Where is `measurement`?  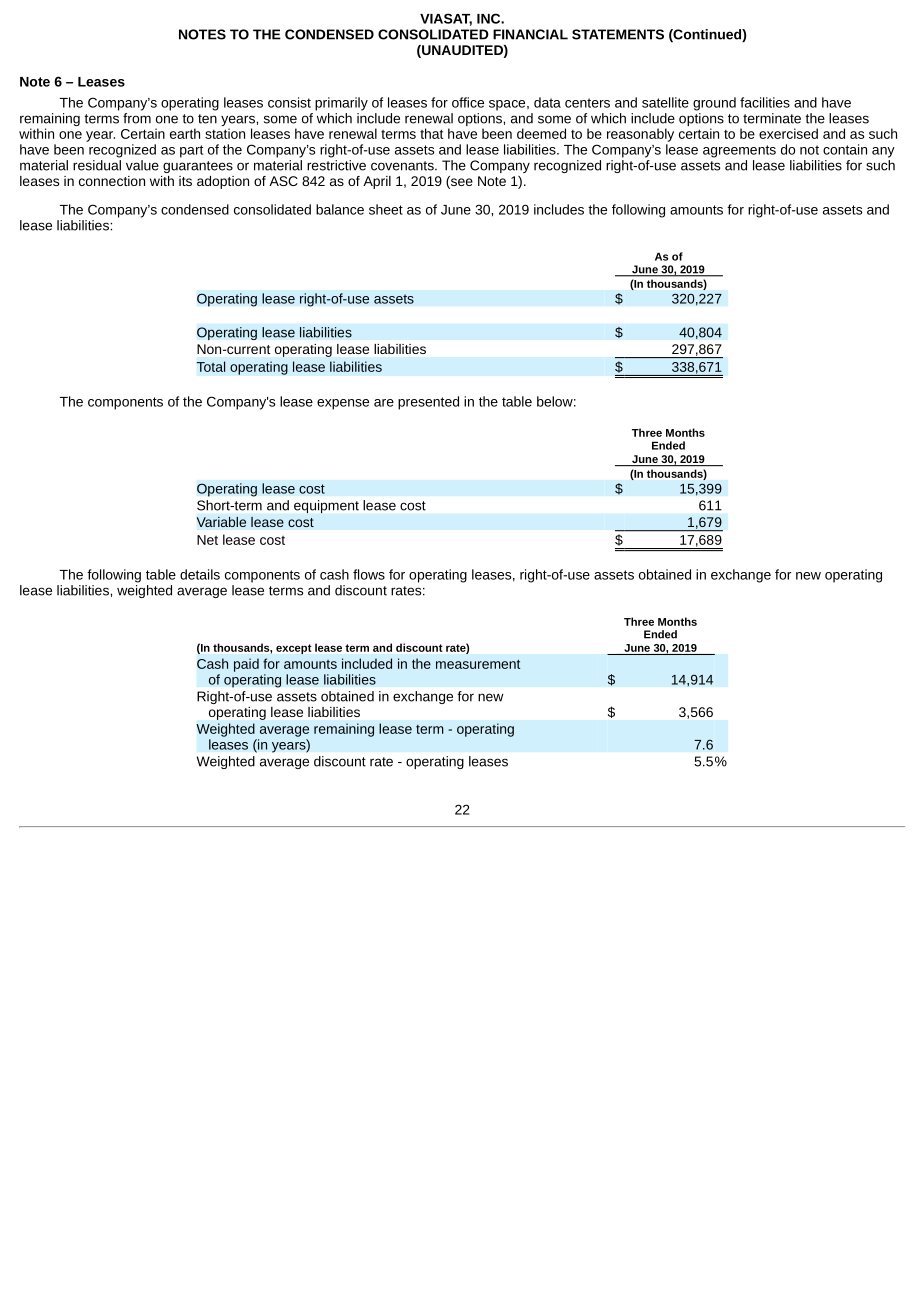
measurement is located at coordinates (478, 664).
